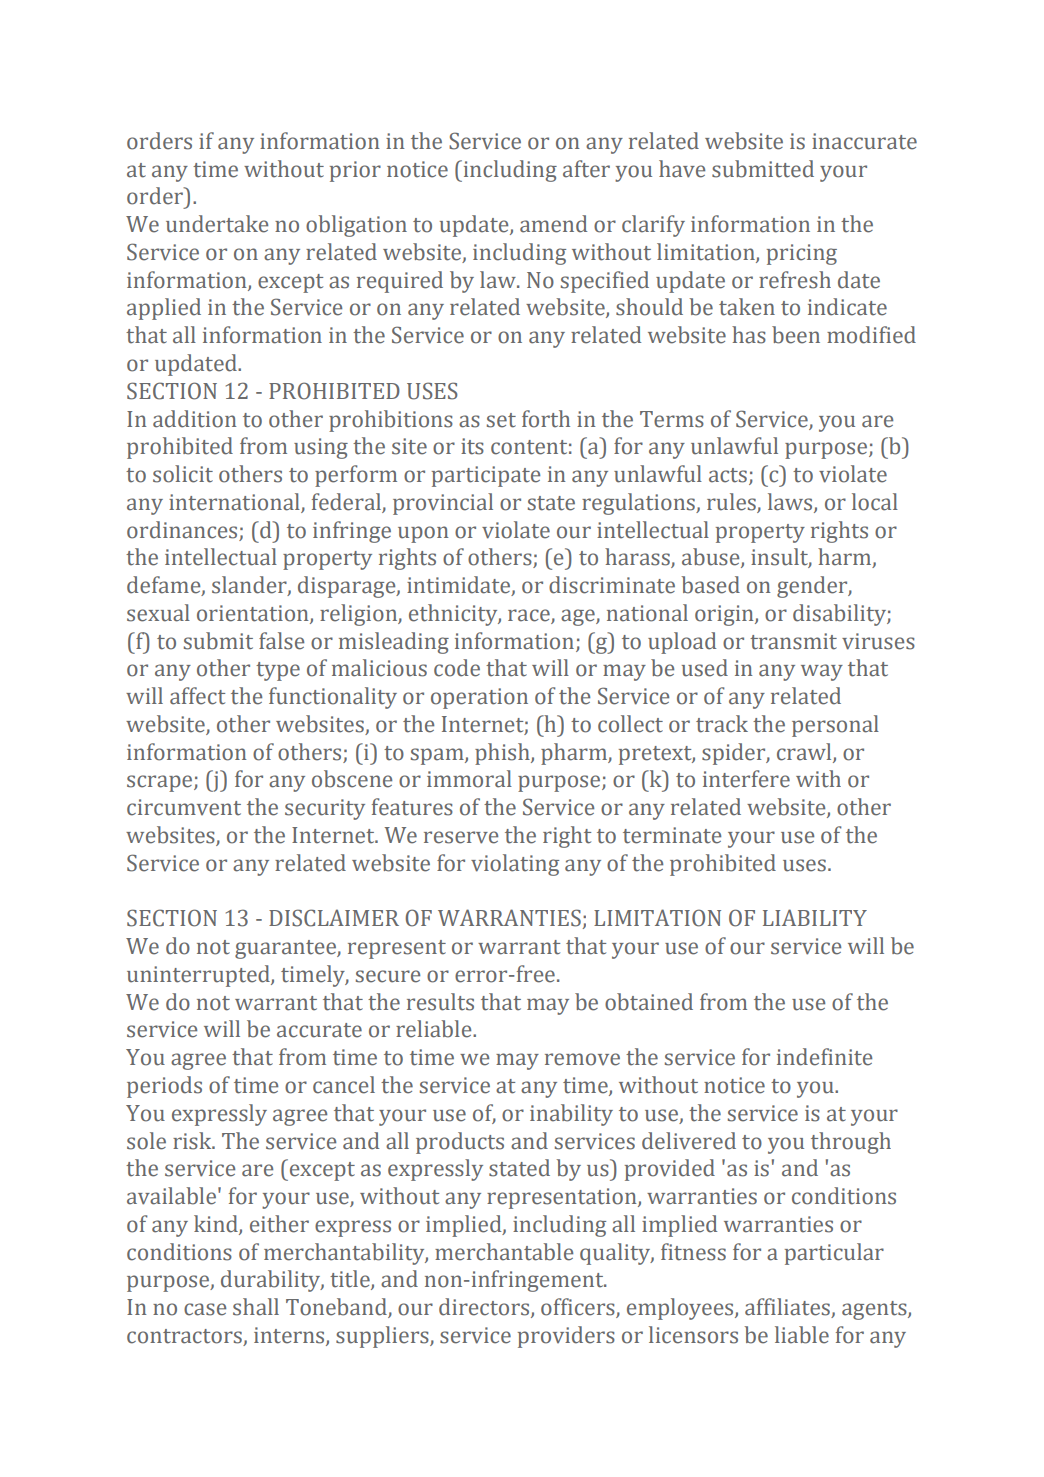  What do you see at coordinates (183, 474) in the screenshot?
I see `solicit` at bounding box center [183, 474].
